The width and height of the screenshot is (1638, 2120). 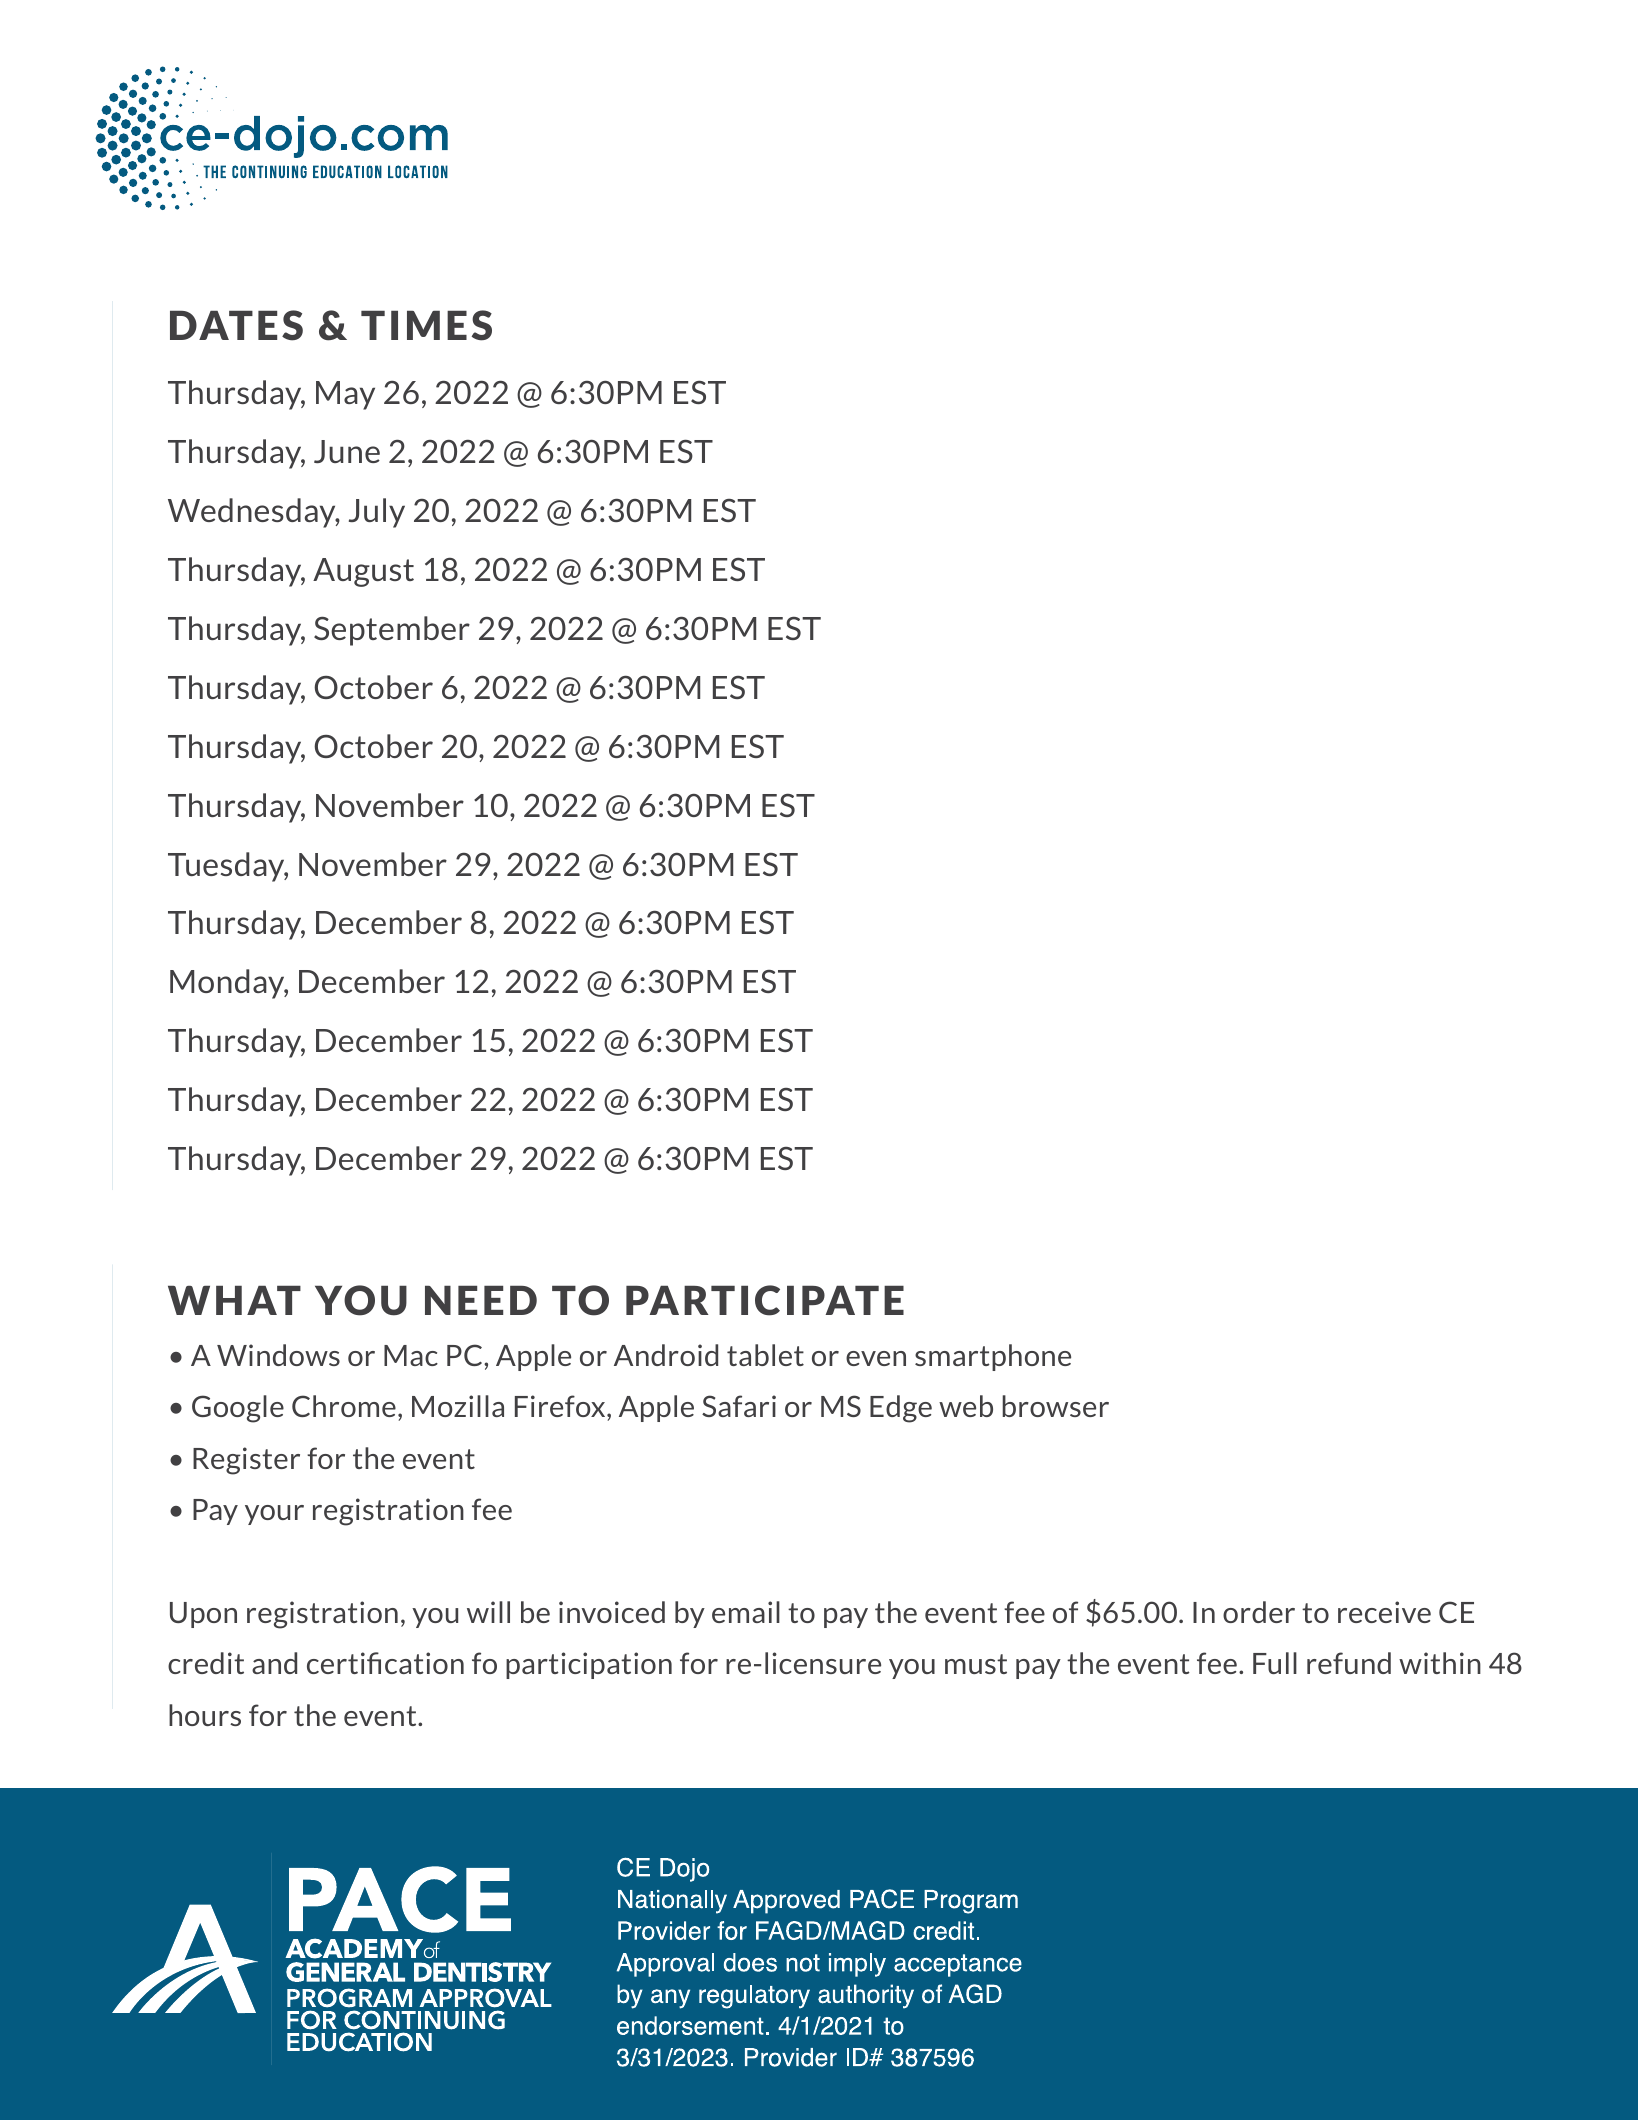 What do you see at coordinates (666, 1355) in the screenshot?
I see `Android` at bounding box center [666, 1355].
